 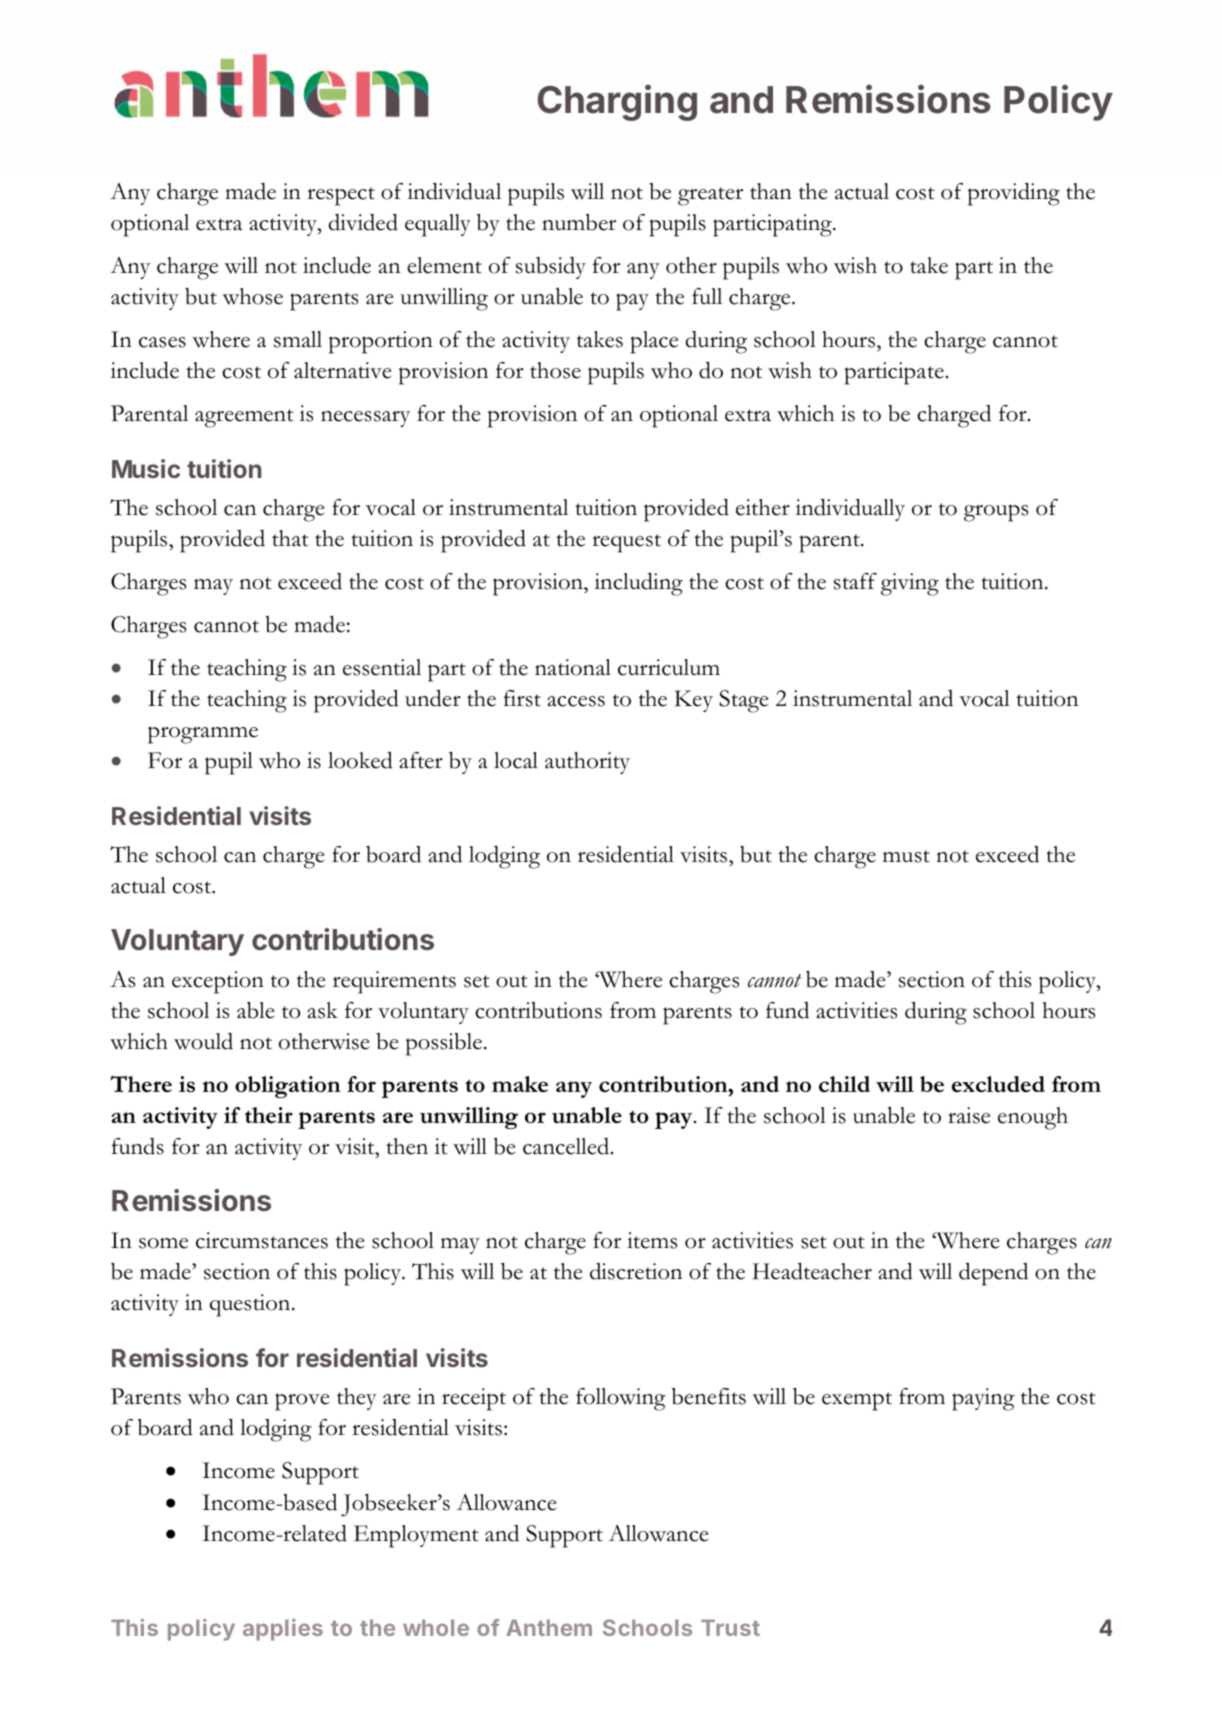 What do you see at coordinates (218, 982) in the page?
I see `exception` at bounding box center [218, 982].
